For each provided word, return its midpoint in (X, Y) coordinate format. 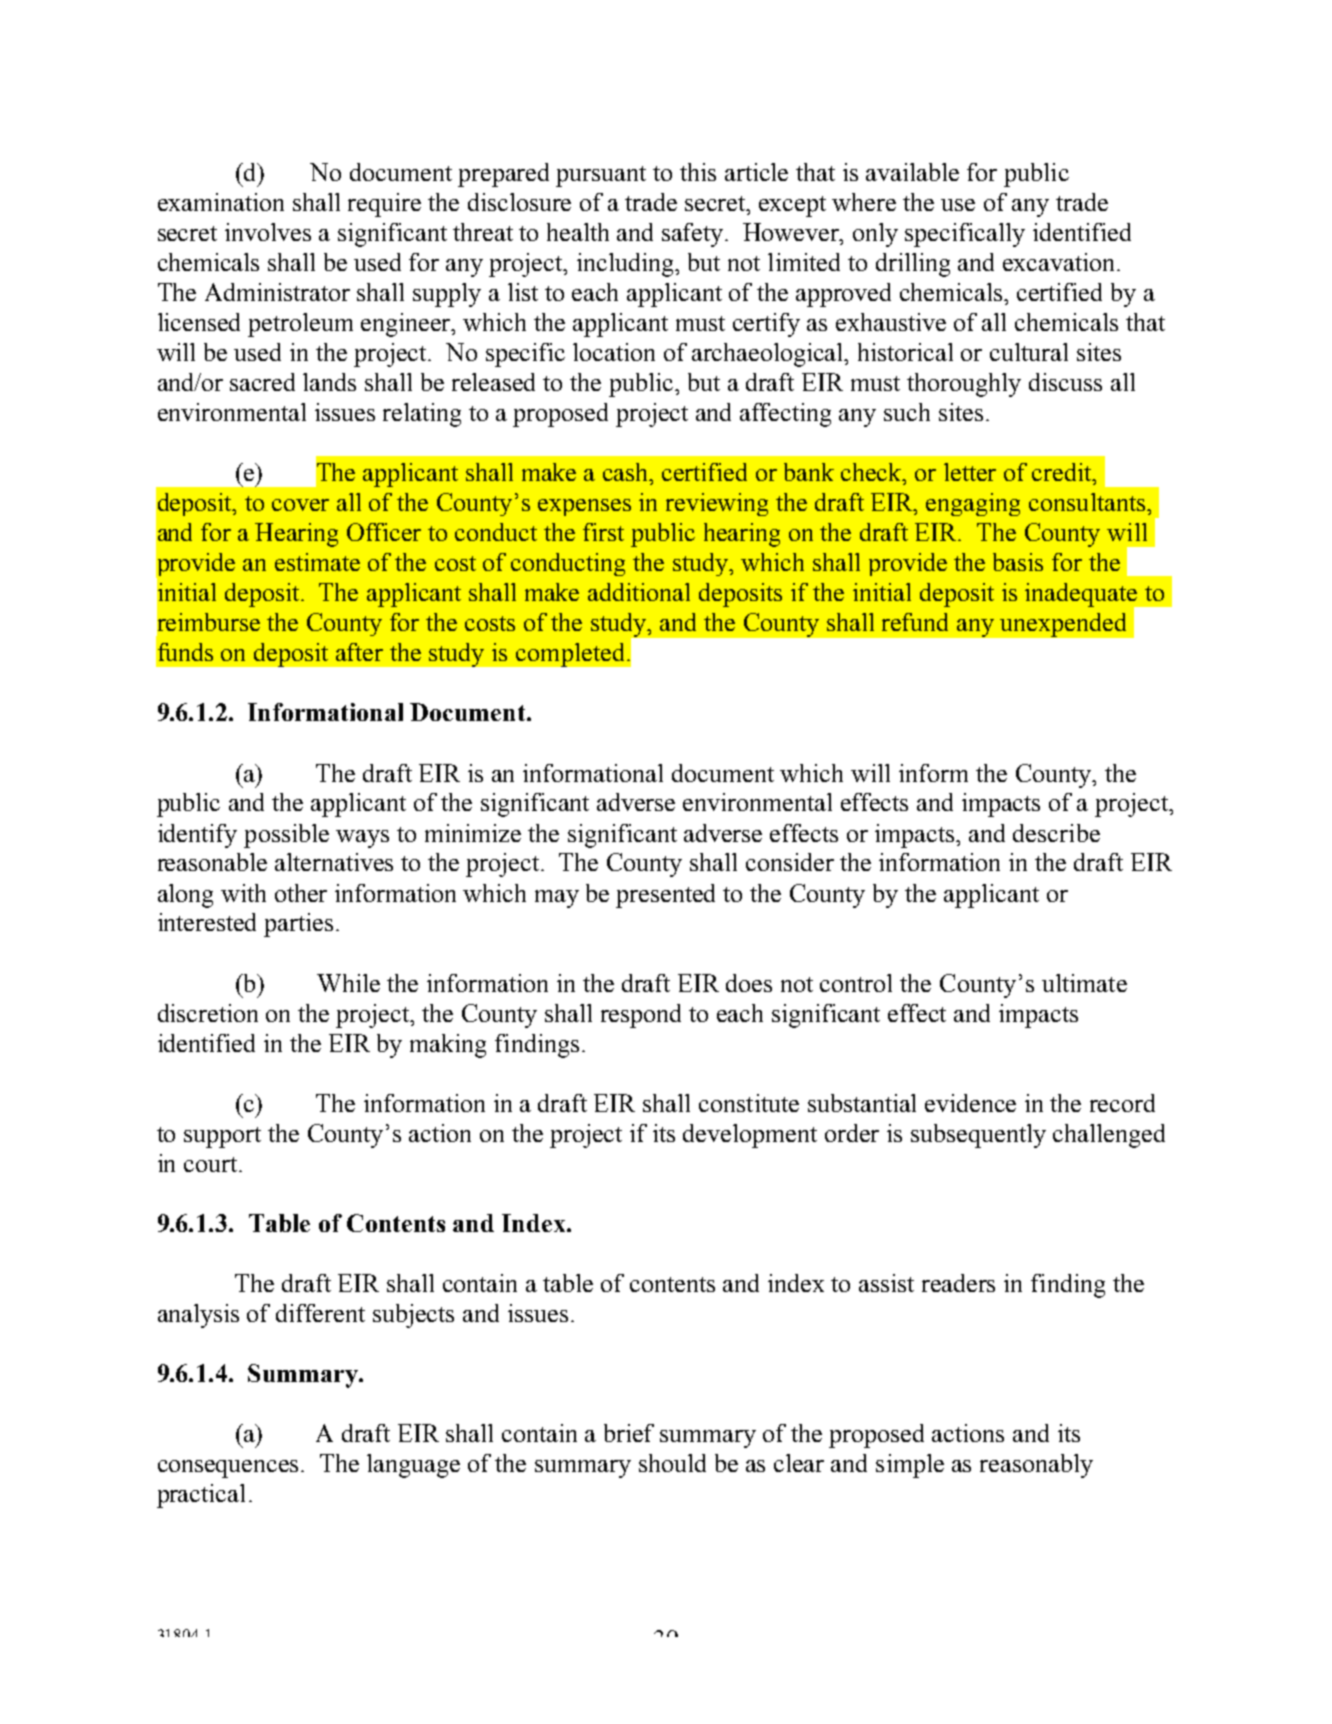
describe (1056, 833)
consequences (230, 1469)
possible (286, 836)
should (672, 1463)
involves (268, 232)
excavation (1060, 262)
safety (694, 235)
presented (665, 896)
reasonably (1036, 1466)
